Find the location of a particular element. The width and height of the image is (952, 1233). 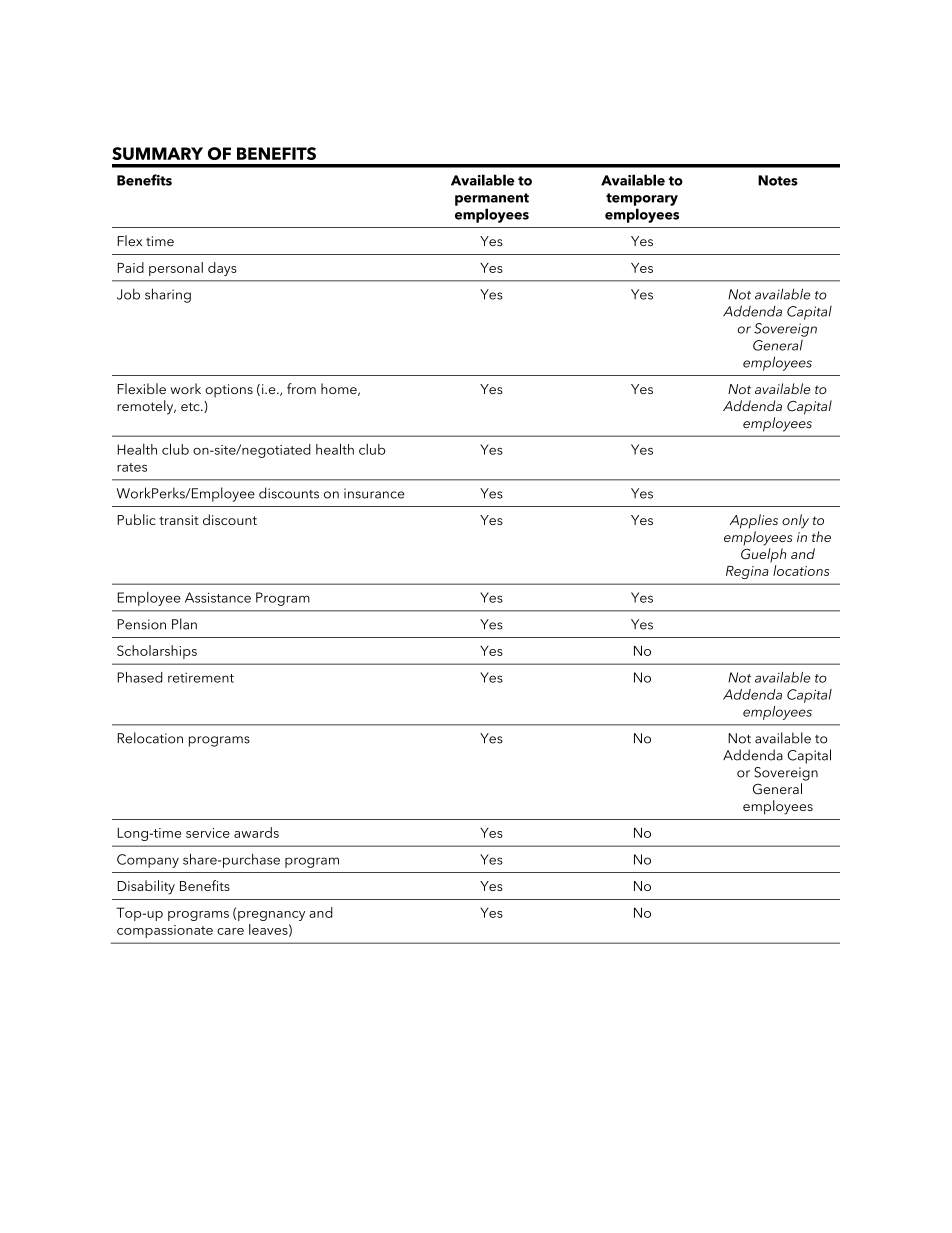

awards is located at coordinates (256, 832).
